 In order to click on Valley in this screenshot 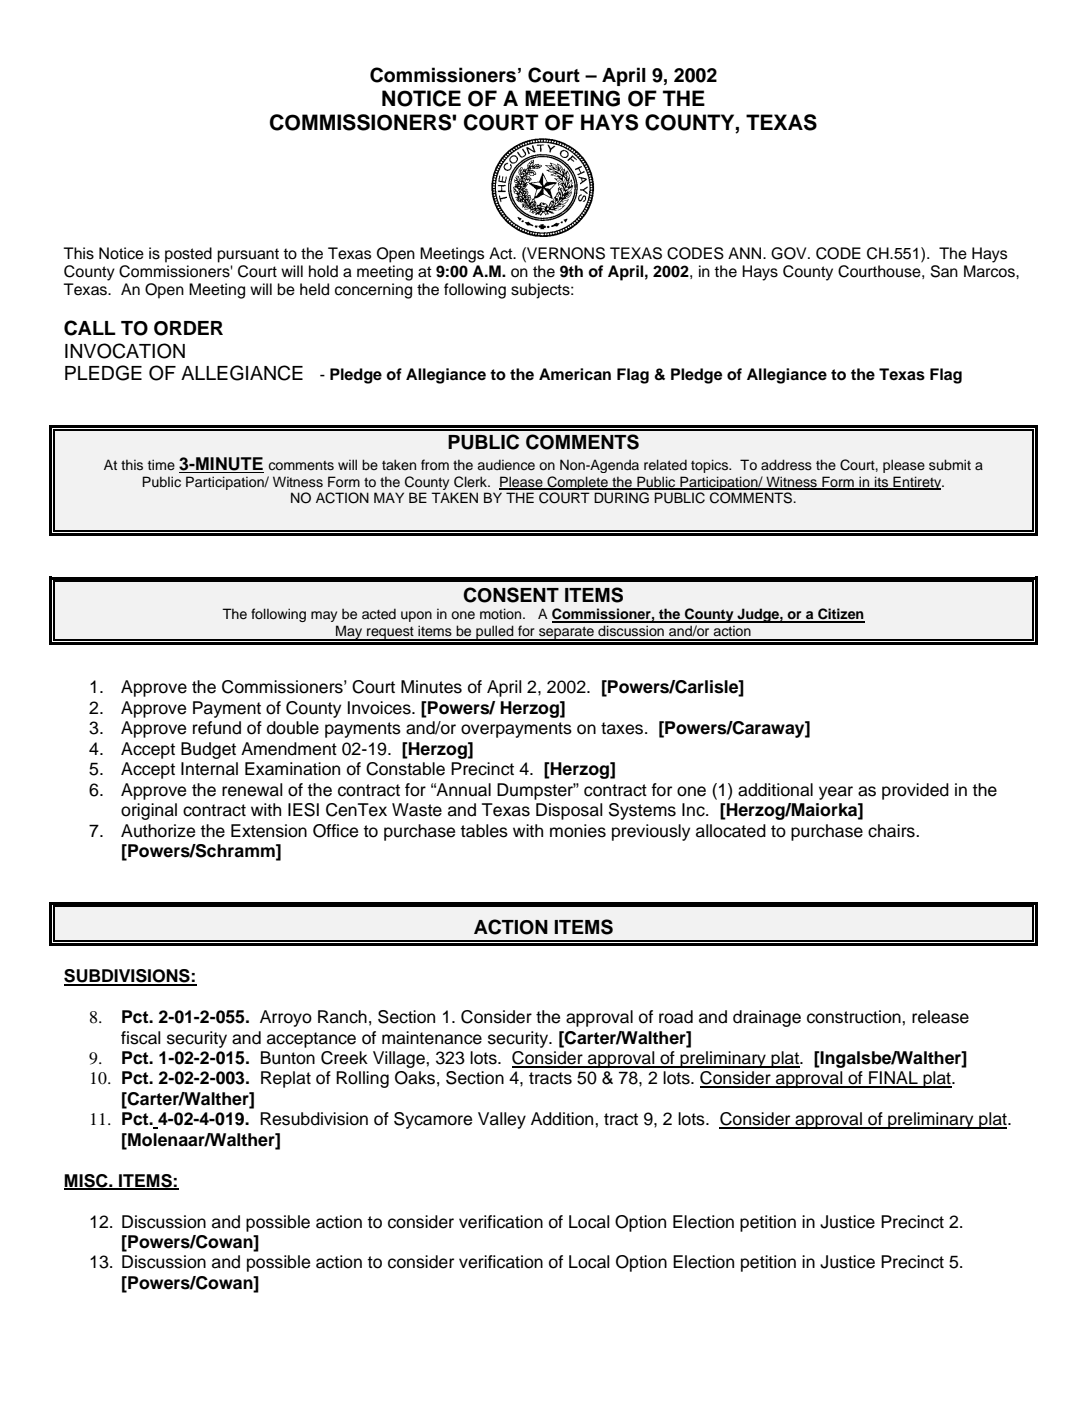, I will do `click(502, 1120)`.
